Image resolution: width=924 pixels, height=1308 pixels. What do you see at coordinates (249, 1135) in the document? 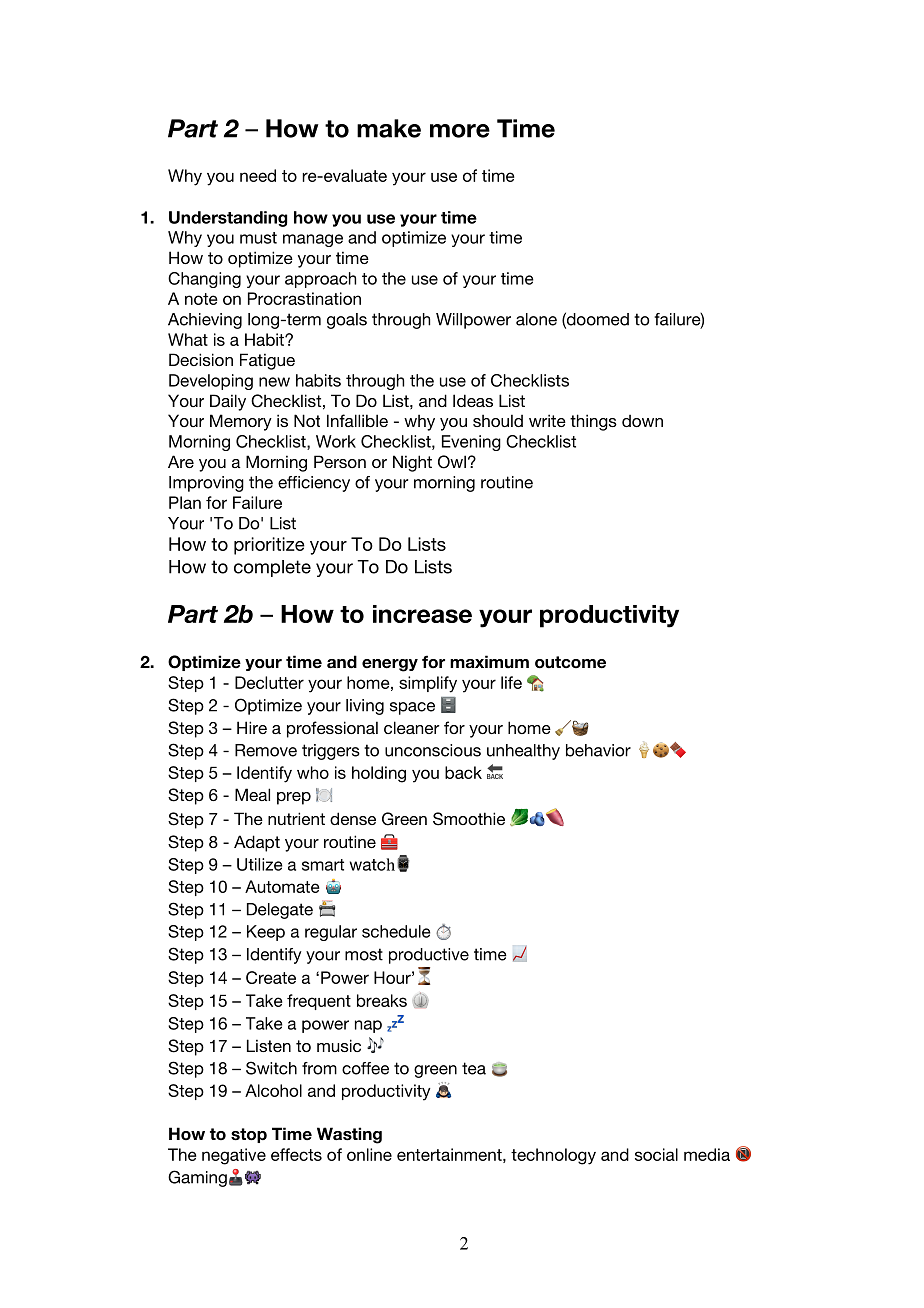
I see `stop` at bounding box center [249, 1135].
